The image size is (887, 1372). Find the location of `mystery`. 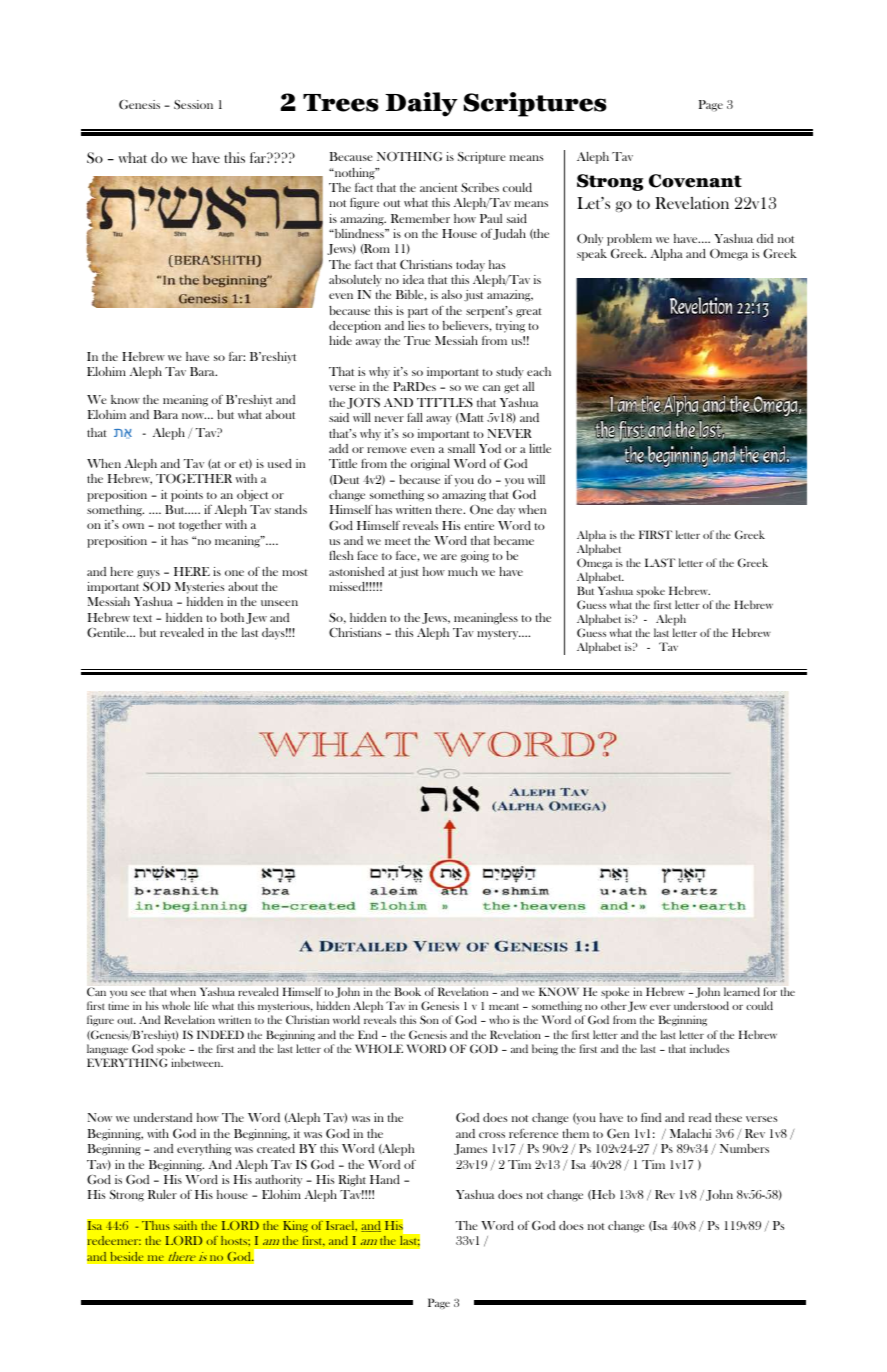

mystery is located at coordinates (499, 635).
